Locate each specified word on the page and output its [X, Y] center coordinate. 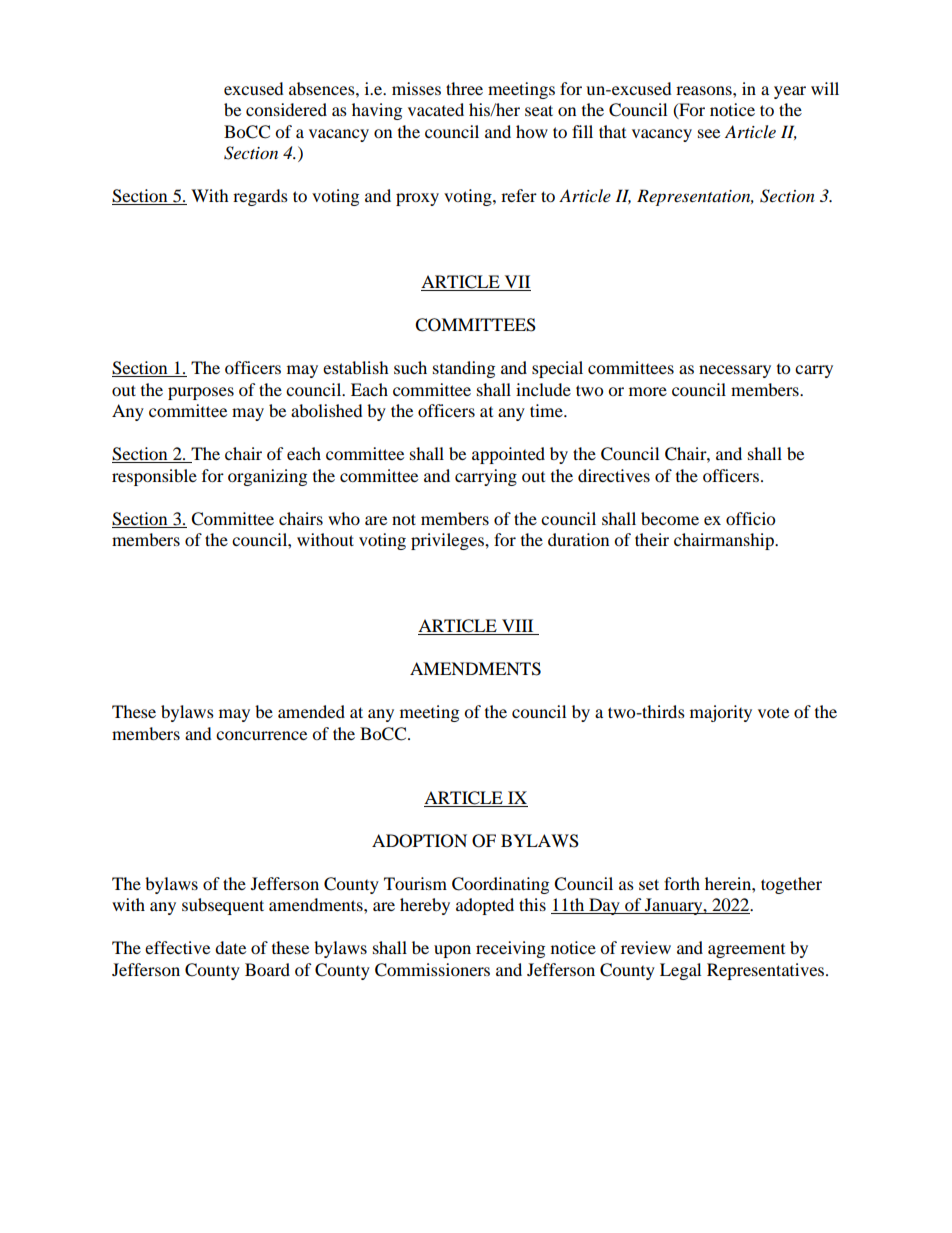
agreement [746, 951]
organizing [267, 477]
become [670, 518]
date [230, 947]
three [464, 88]
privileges [448, 541]
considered [286, 109]
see [709, 133]
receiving [510, 949]
